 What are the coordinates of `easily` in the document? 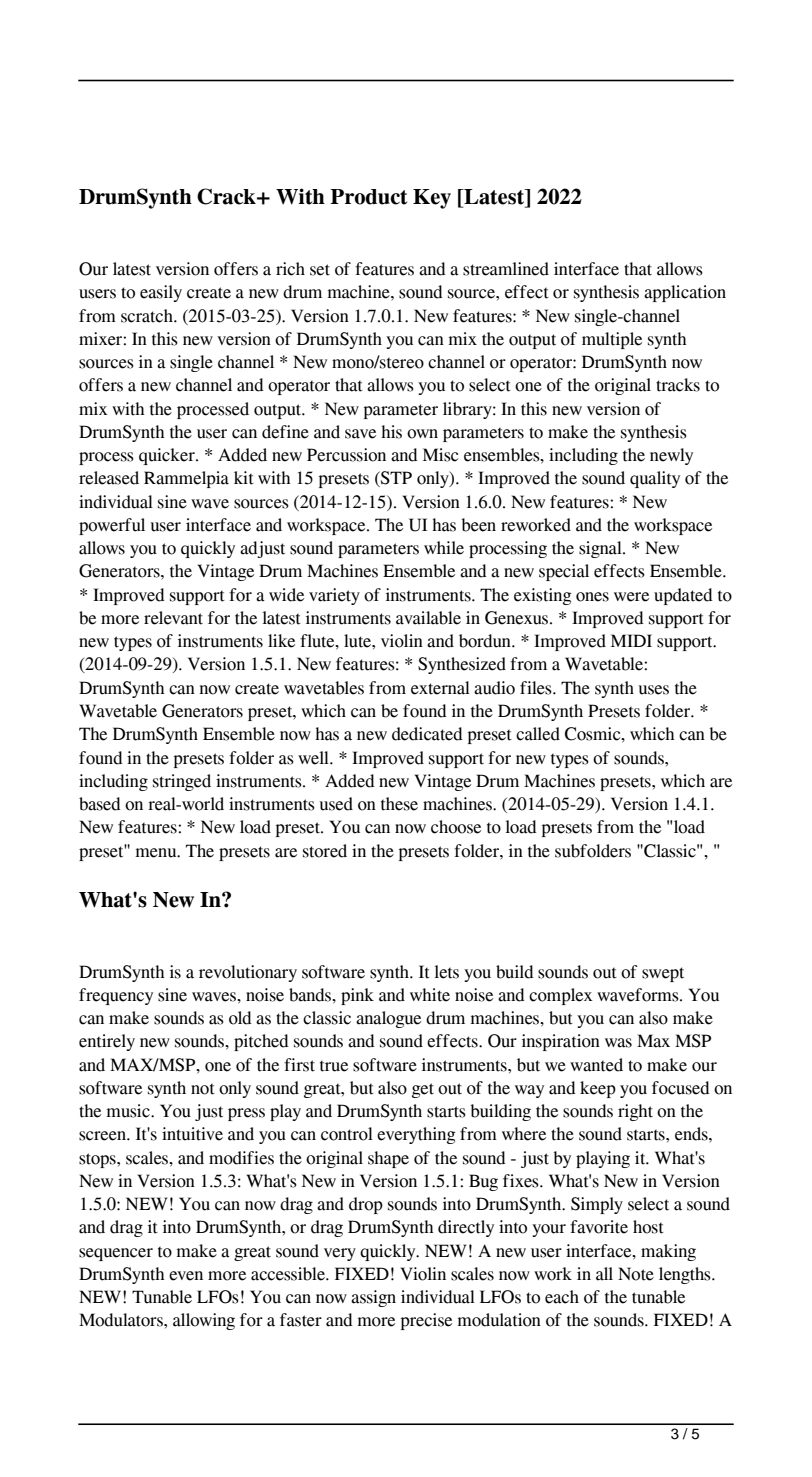 It's located at (161, 293).
